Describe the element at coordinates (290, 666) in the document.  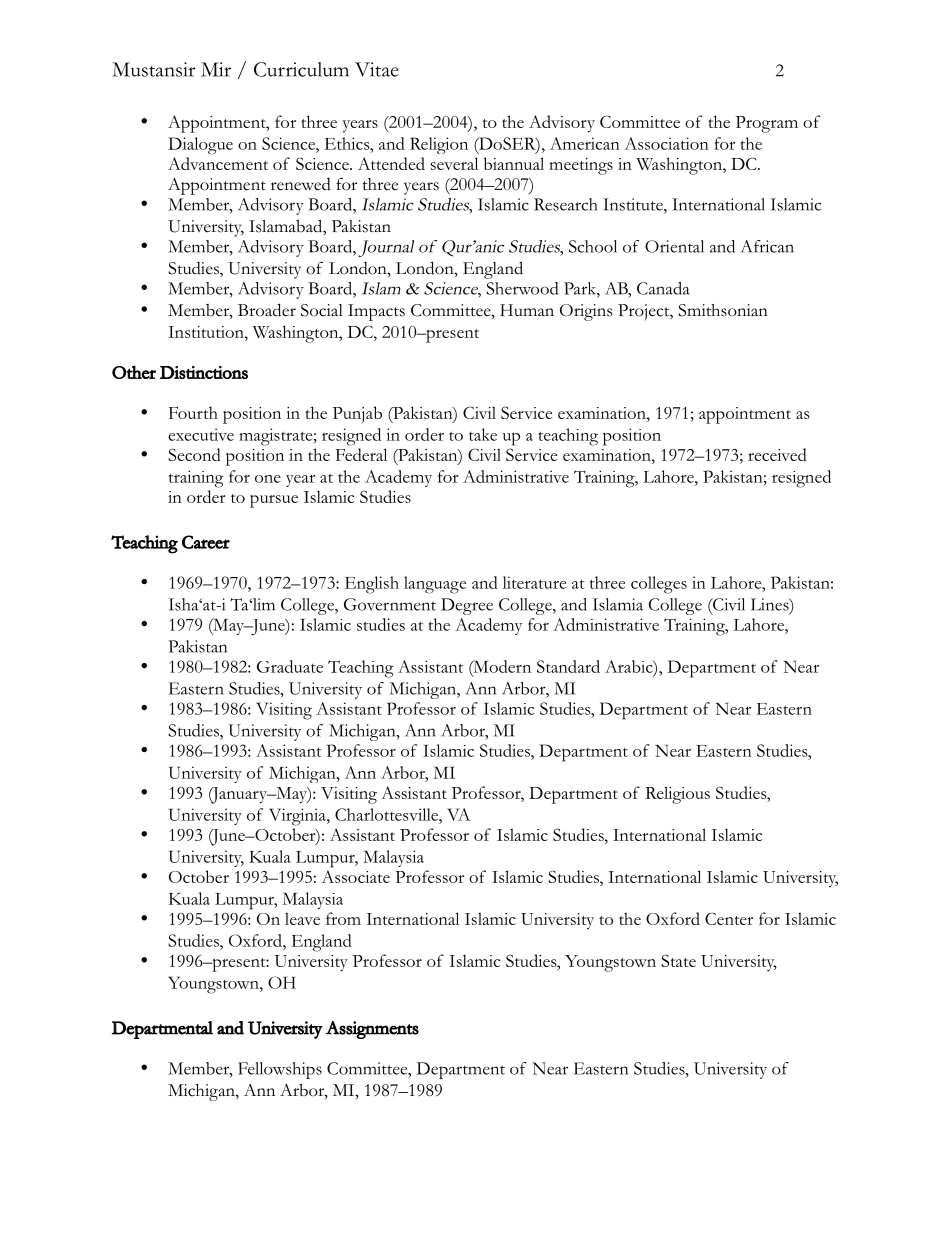
I see `Graduate` at that location.
